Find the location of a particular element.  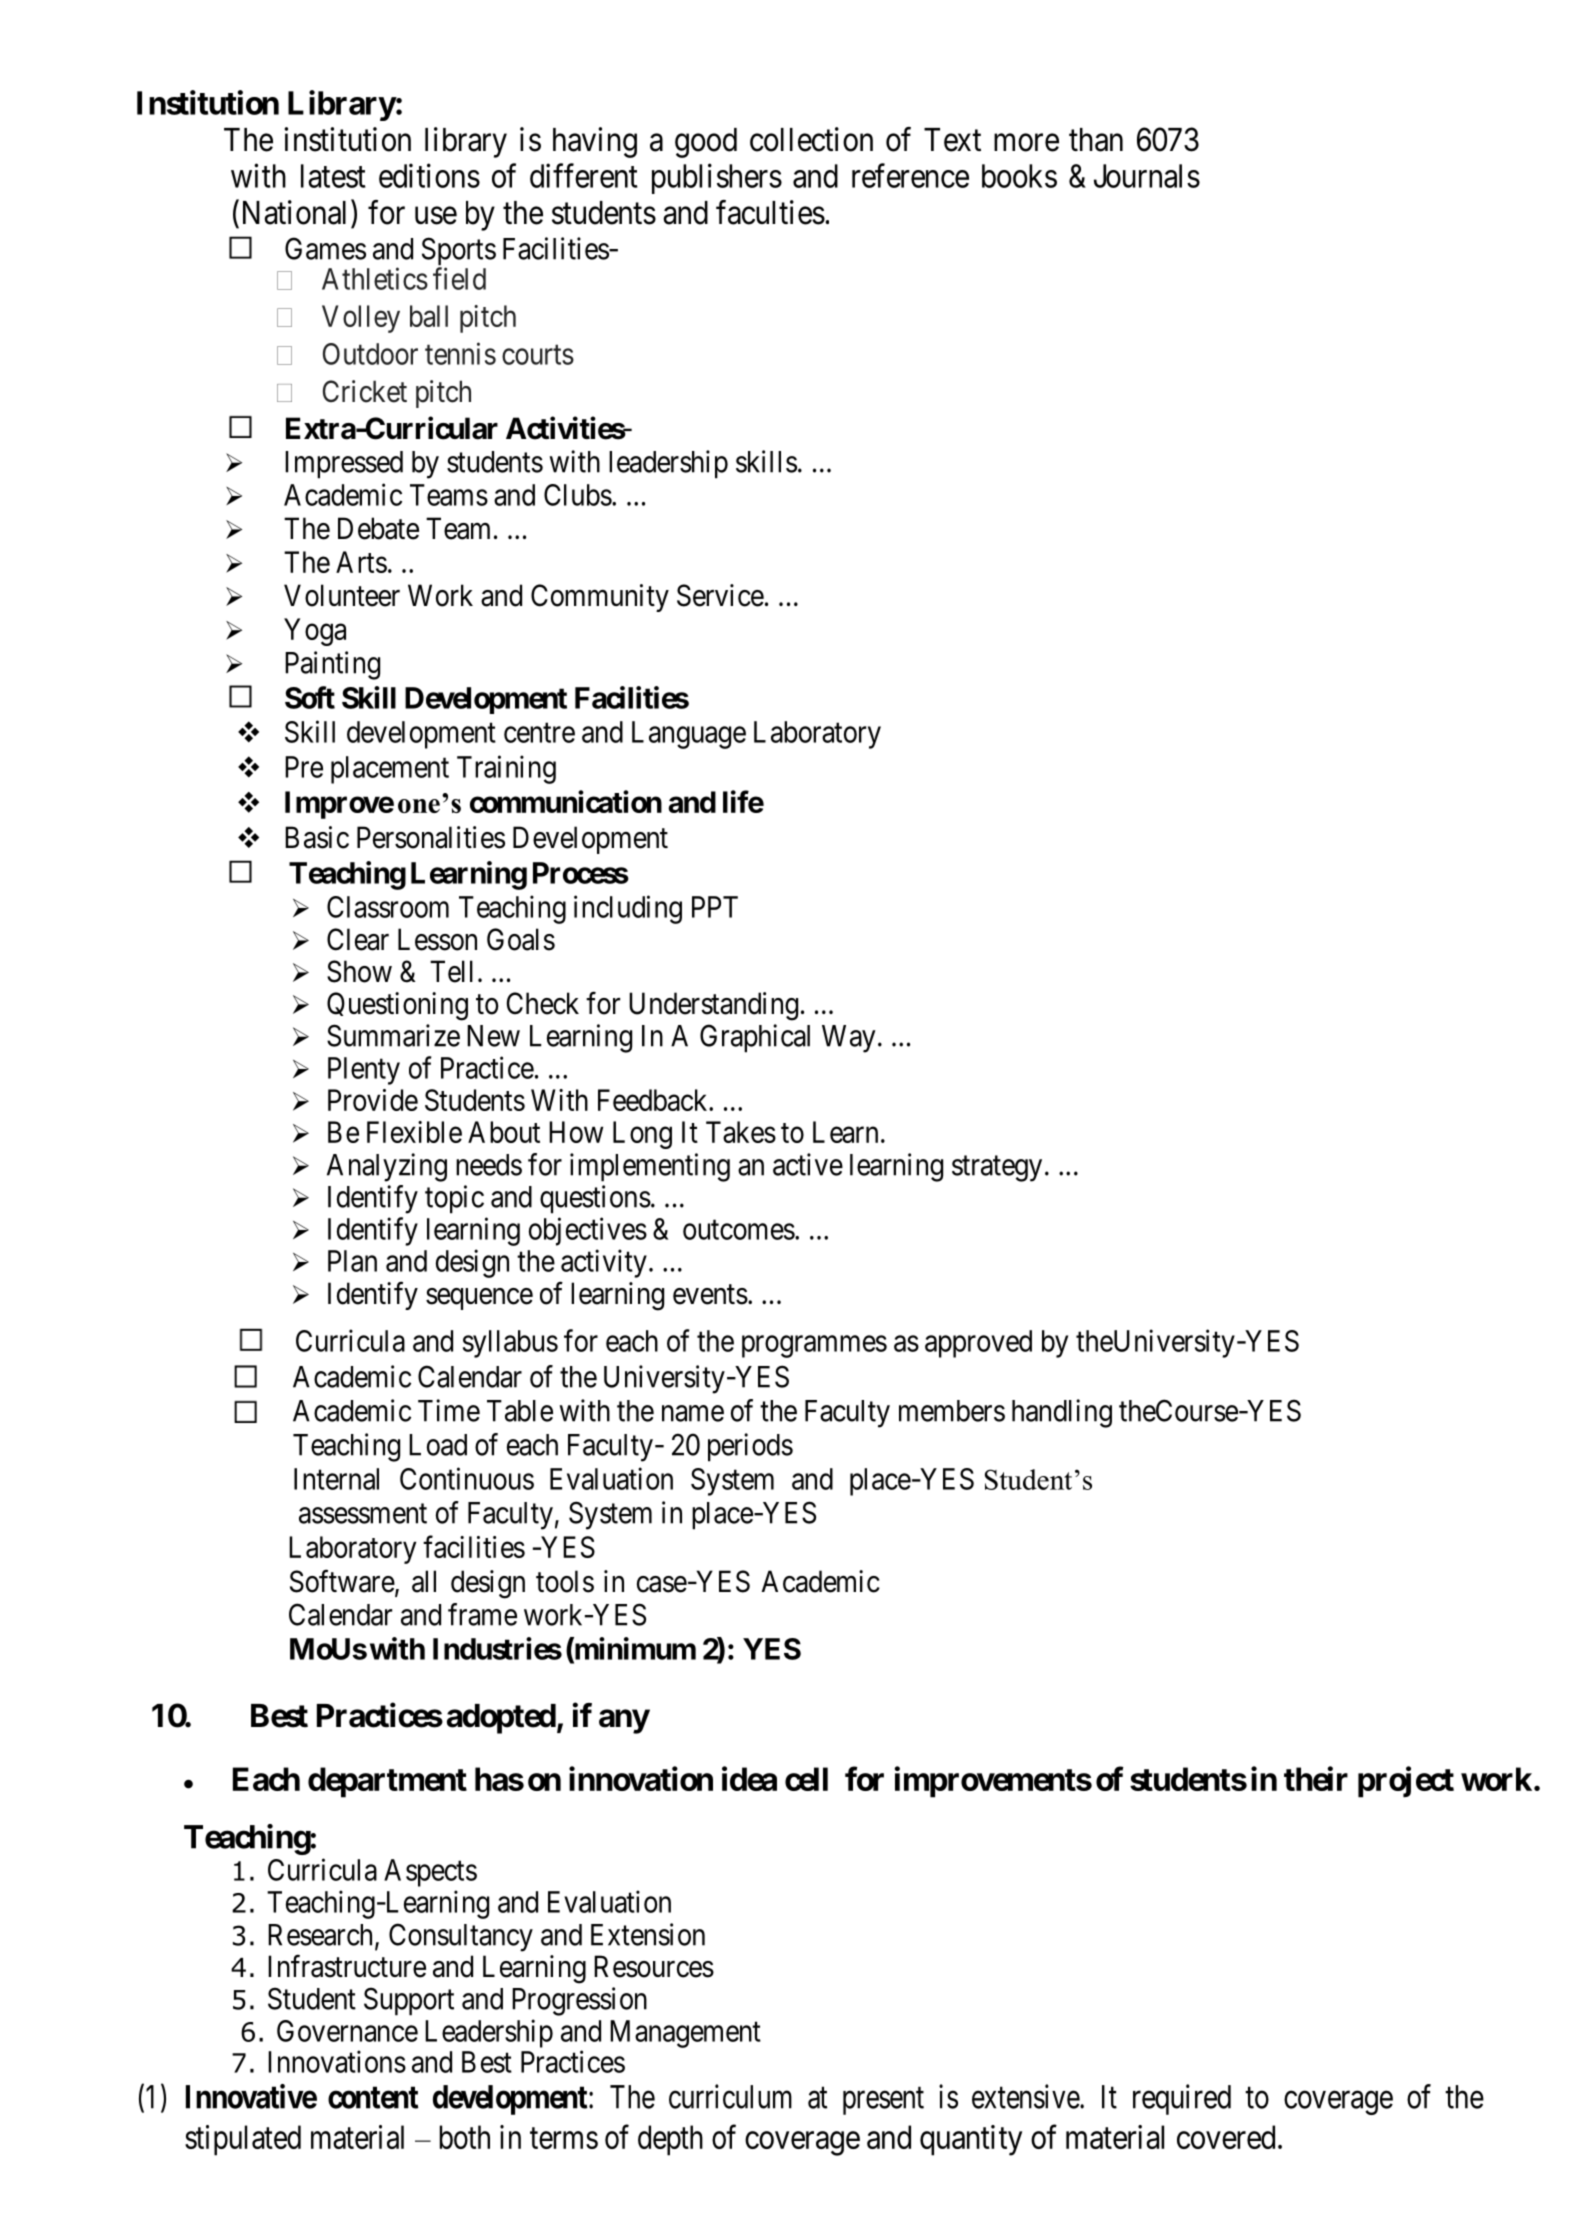

strategy is located at coordinates (997, 1169).
